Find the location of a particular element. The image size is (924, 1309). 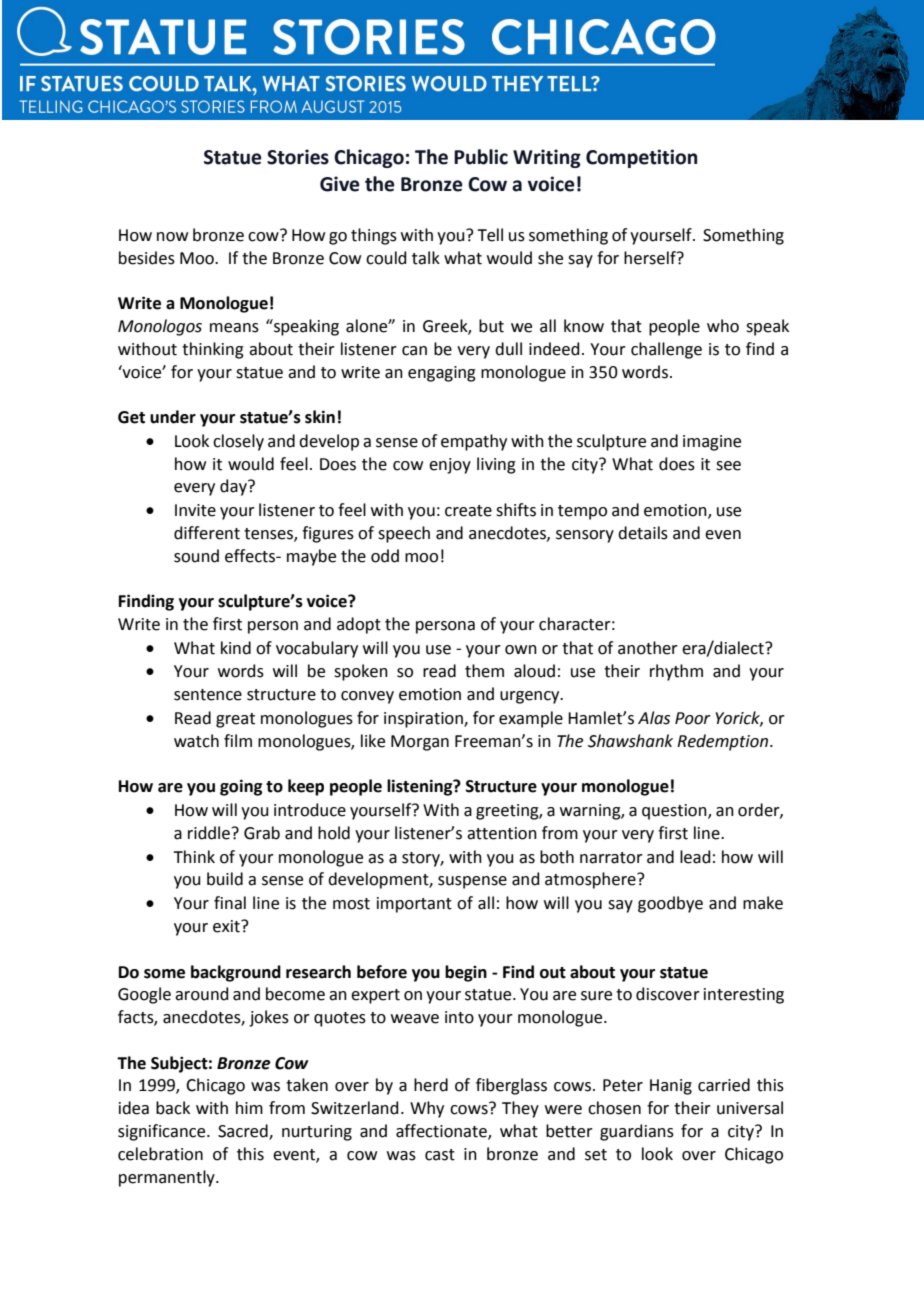

guardians is located at coordinates (637, 1132).
